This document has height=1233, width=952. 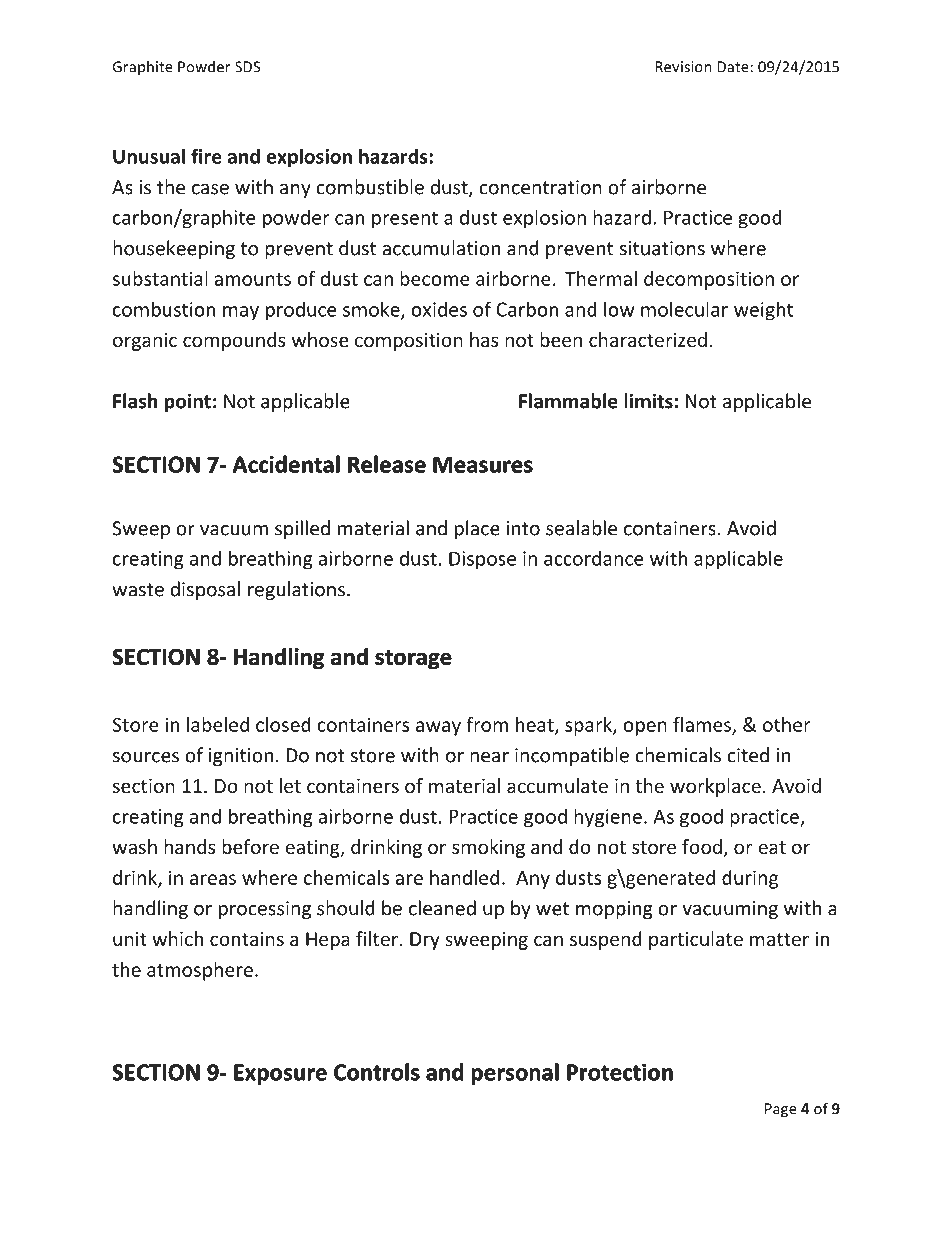 I want to click on limits, so click(x=648, y=401).
